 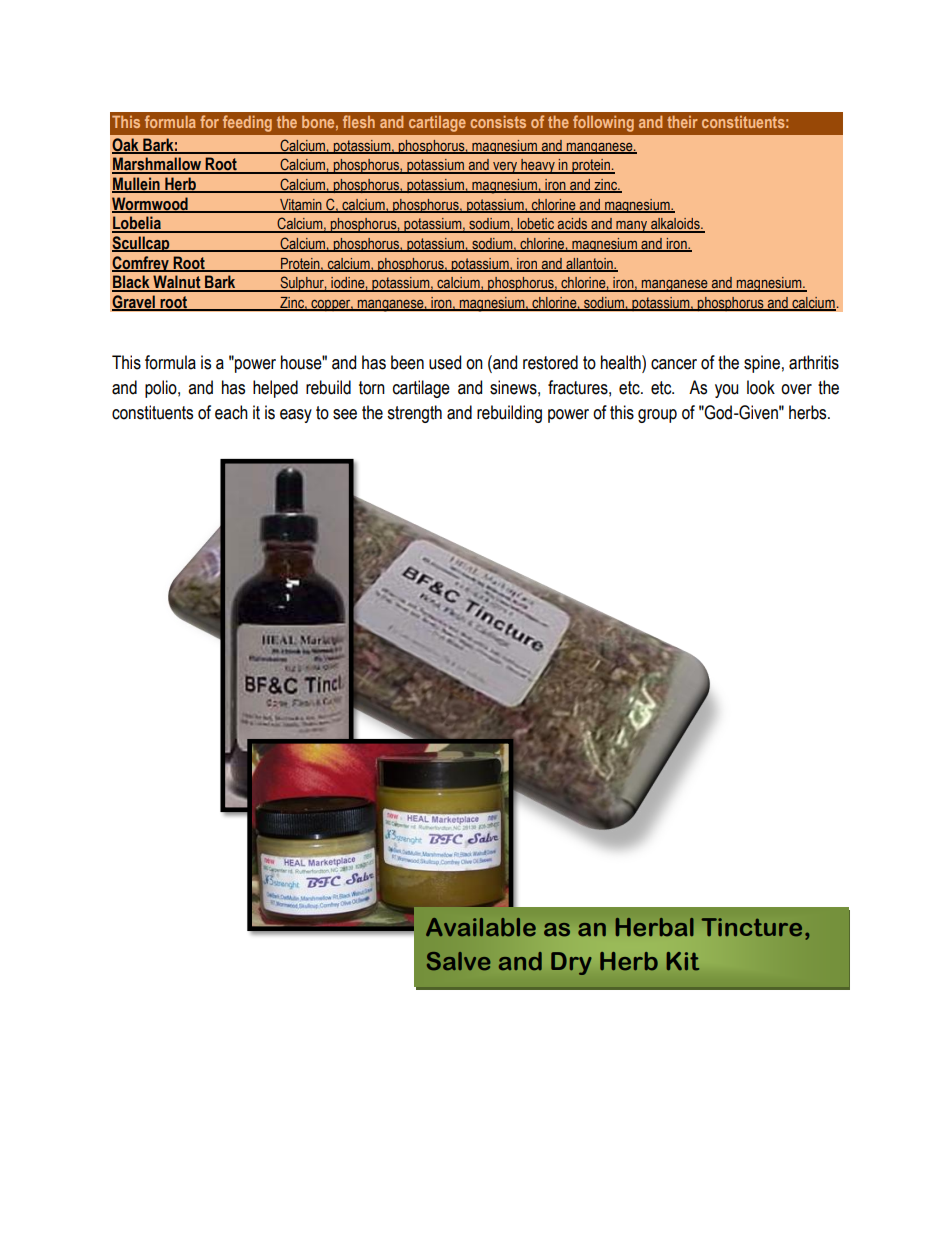 I want to click on spine, so click(x=762, y=364).
